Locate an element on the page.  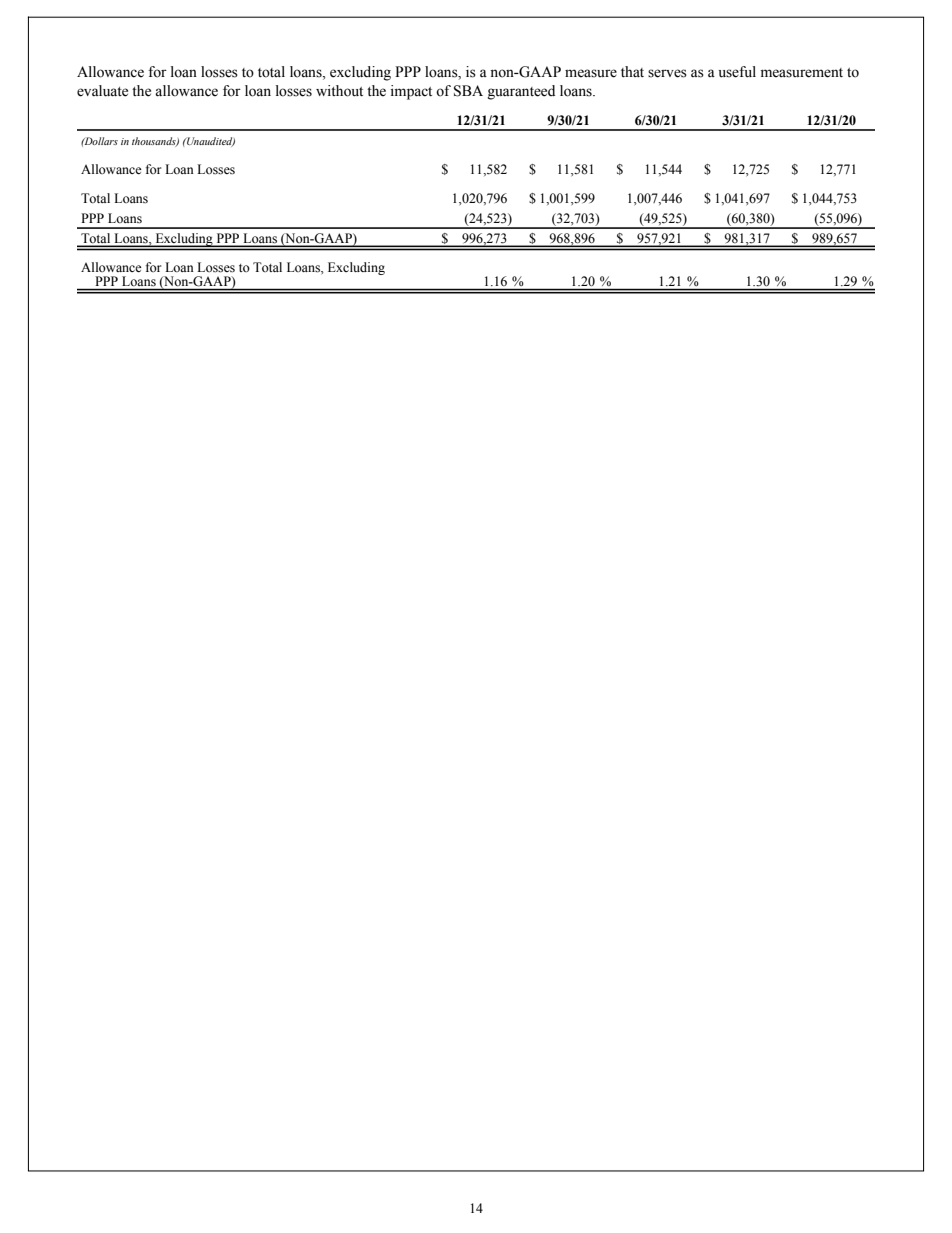
evaluate is located at coordinates (102, 91).
